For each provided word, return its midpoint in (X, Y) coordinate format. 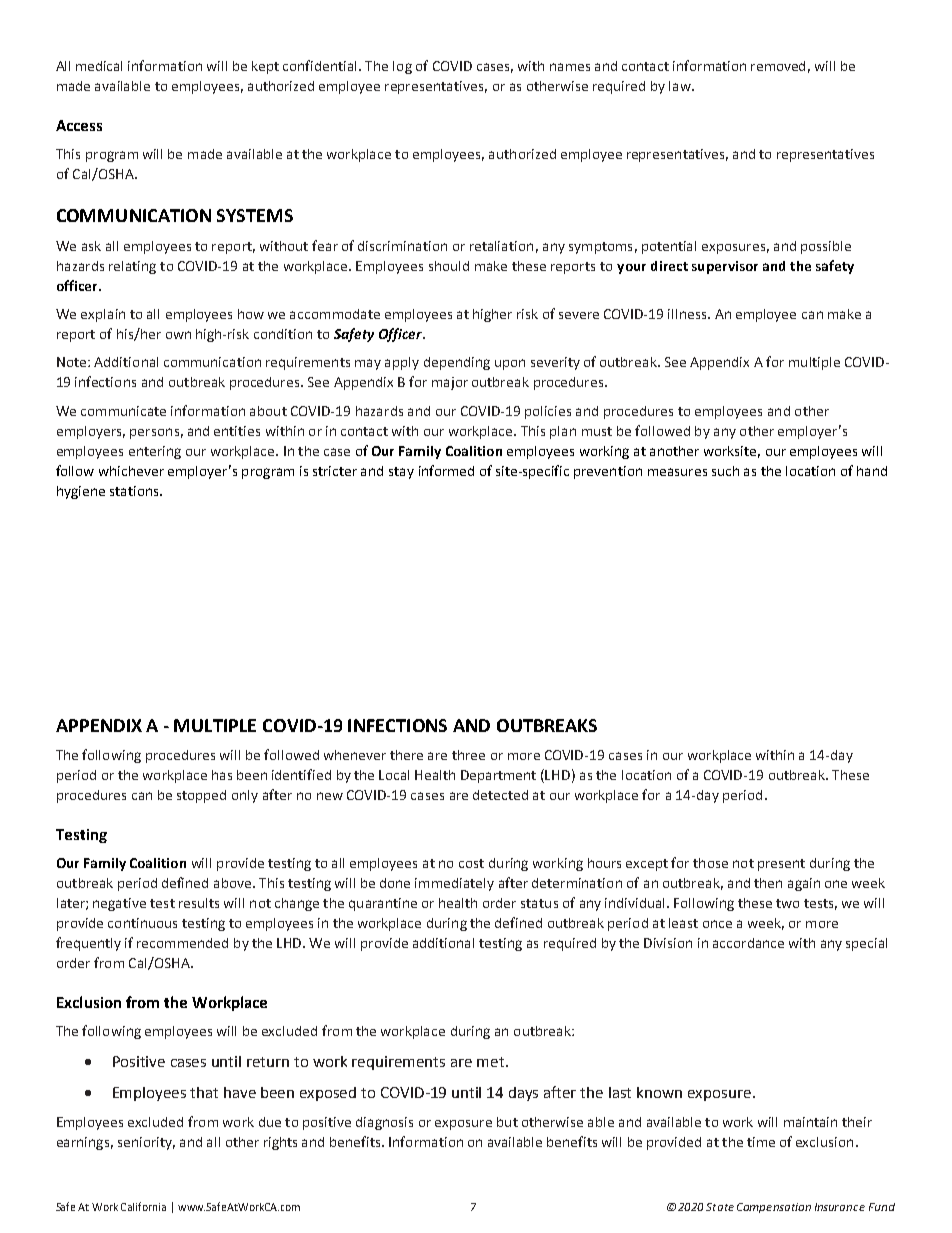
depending (457, 363)
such (725, 471)
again (804, 884)
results (199, 903)
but (507, 1122)
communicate (123, 411)
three (468, 755)
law (681, 86)
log (402, 67)
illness (688, 314)
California (143, 1206)
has (222, 775)
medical (99, 66)
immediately (454, 884)
